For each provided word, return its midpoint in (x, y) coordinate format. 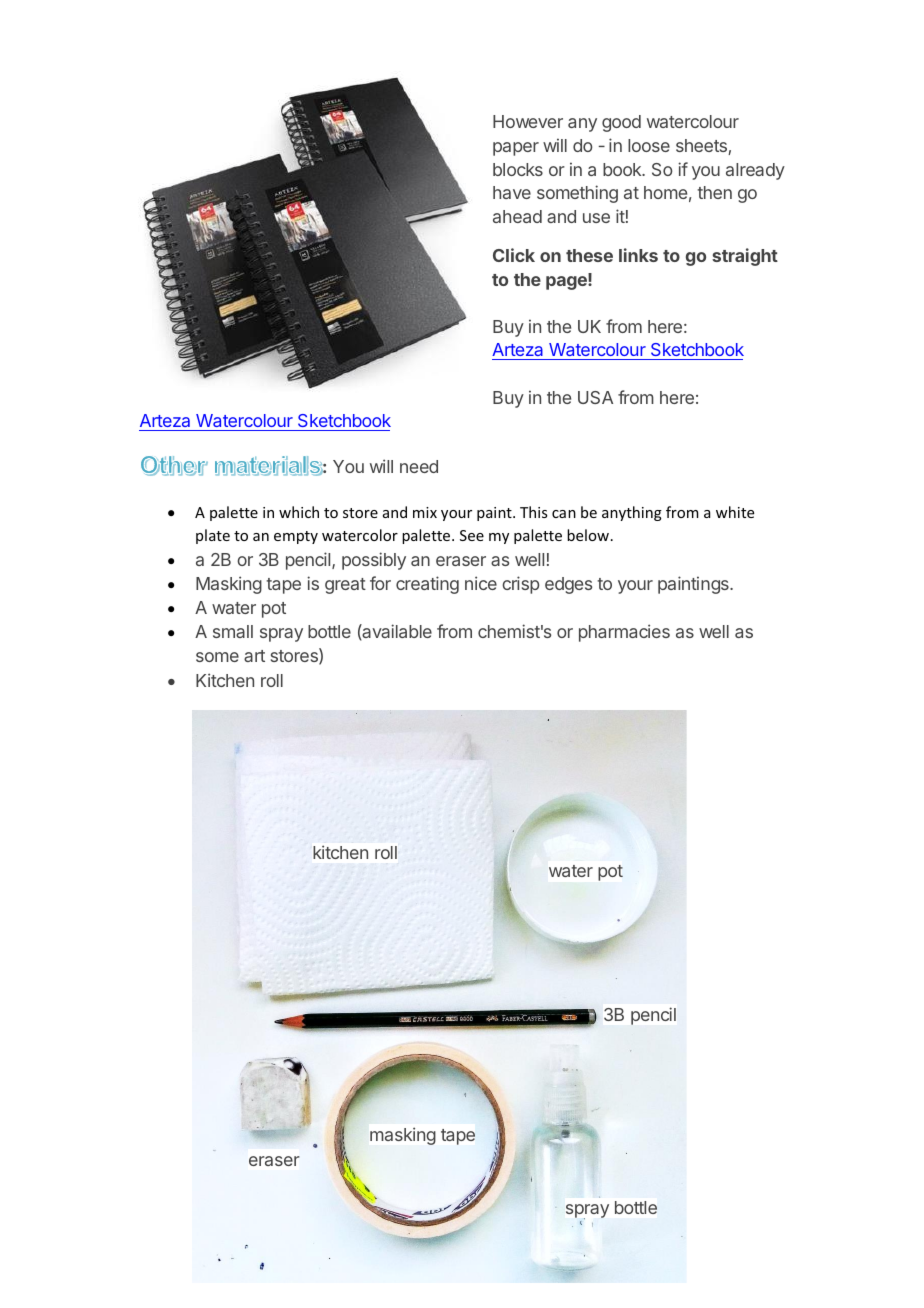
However (528, 121)
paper (516, 149)
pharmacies (624, 633)
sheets (702, 147)
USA (595, 397)
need (419, 466)
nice (481, 583)
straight (745, 257)
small (233, 631)
